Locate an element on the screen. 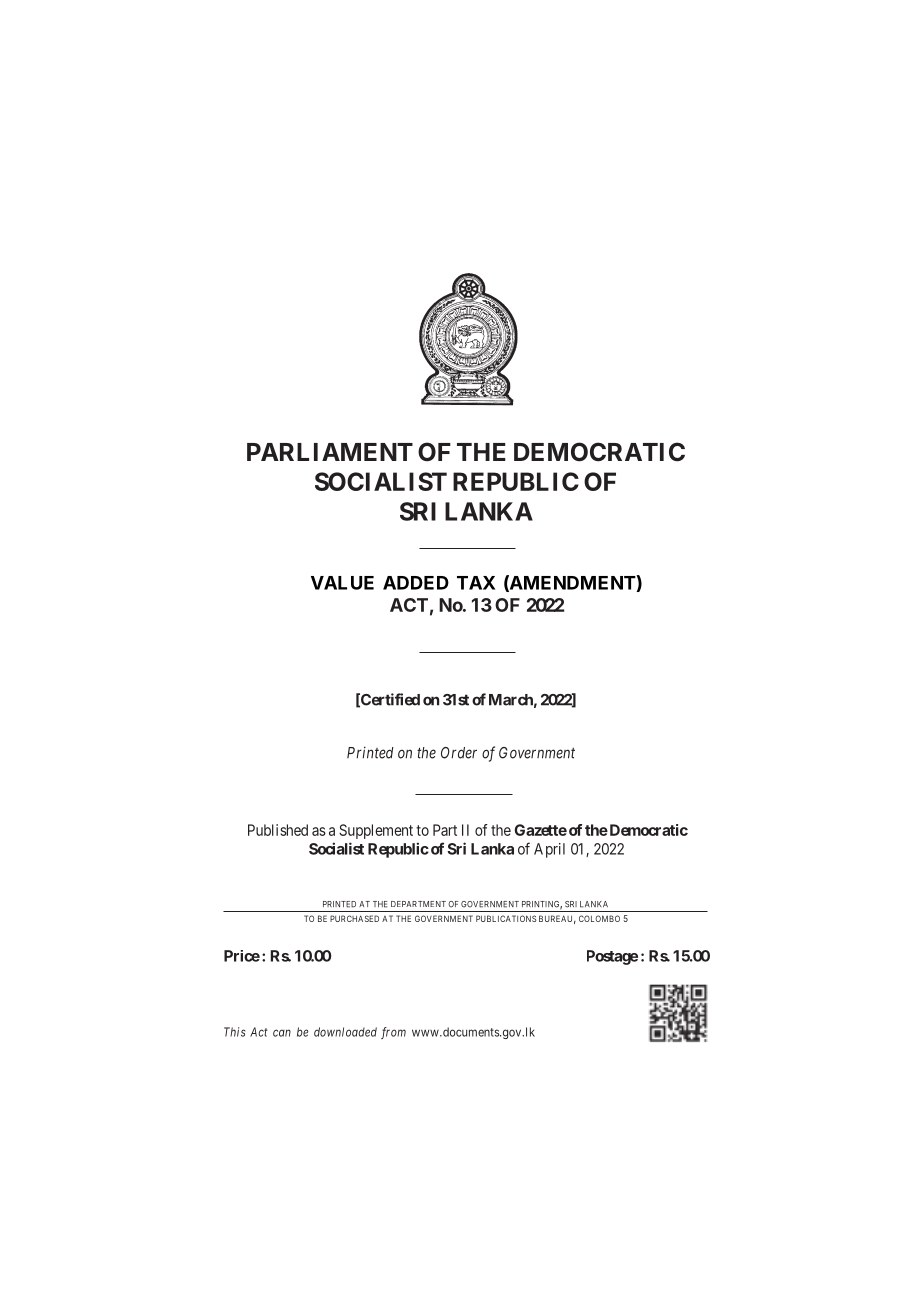 The width and height of the screenshot is (924, 1308). VALUE is located at coordinates (342, 583).
